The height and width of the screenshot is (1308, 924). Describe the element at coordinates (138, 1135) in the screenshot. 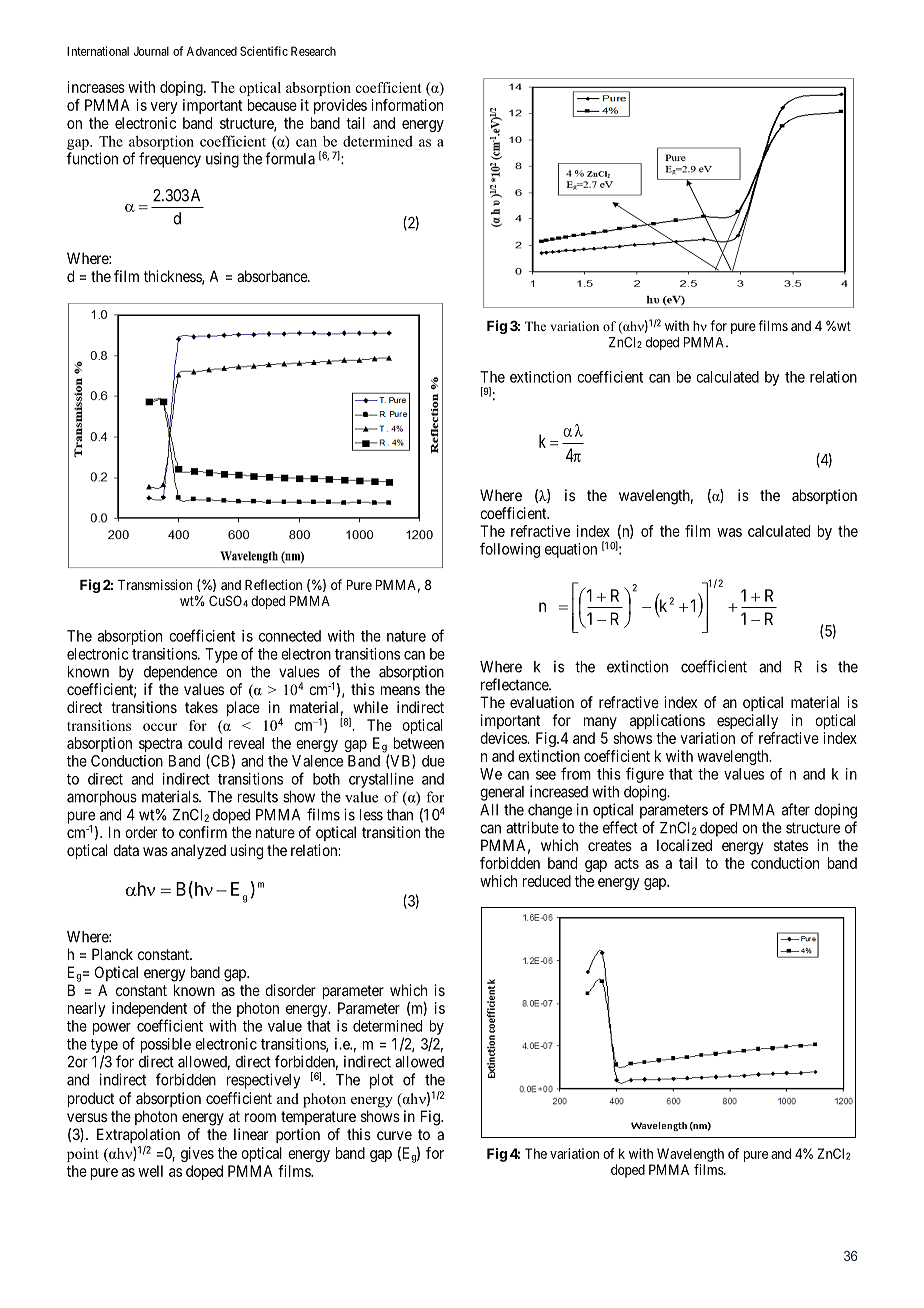

I see `Extrapolation` at that location.
